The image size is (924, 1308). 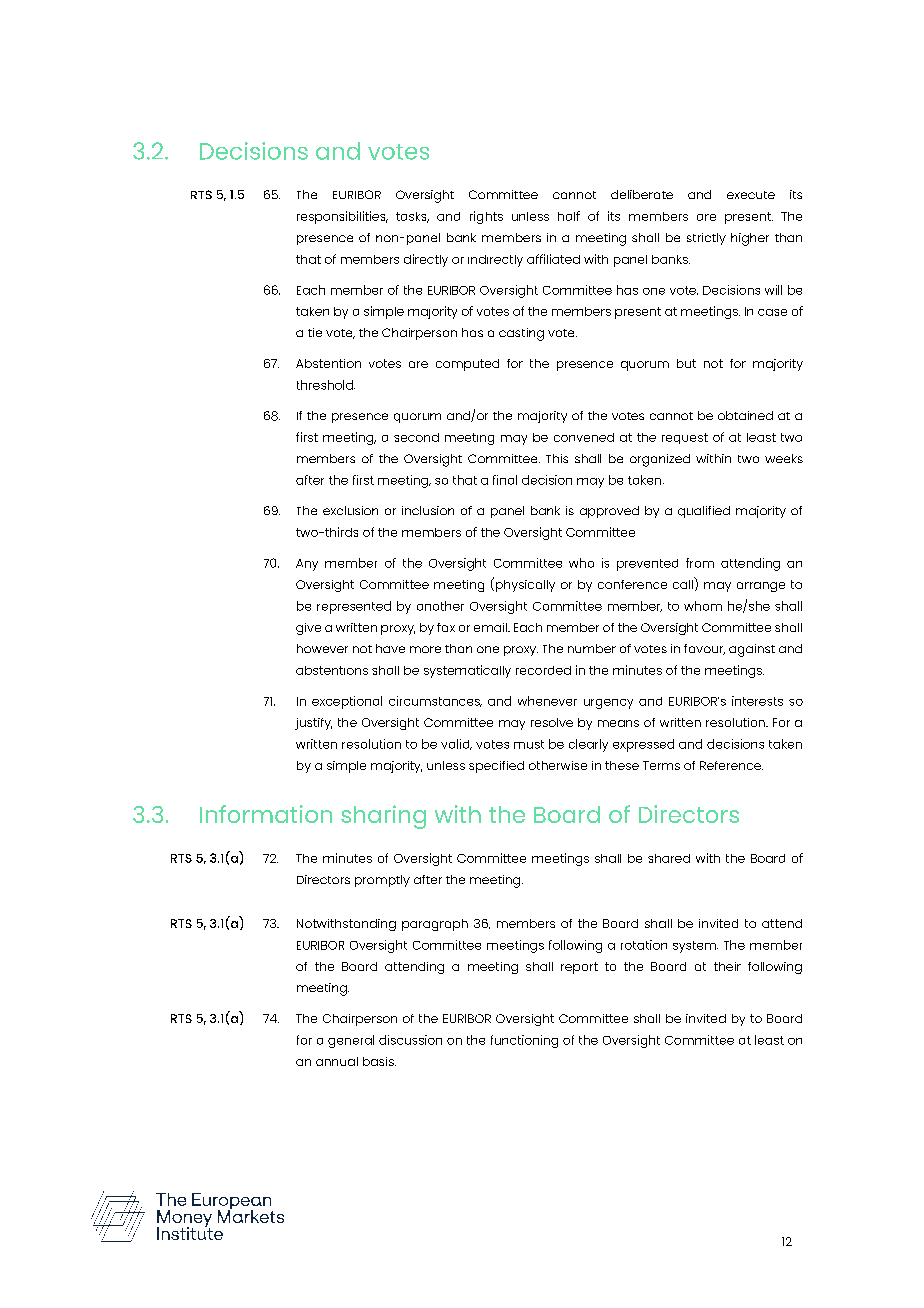 I want to click on responsibilities, so click(x=342, y=217).
